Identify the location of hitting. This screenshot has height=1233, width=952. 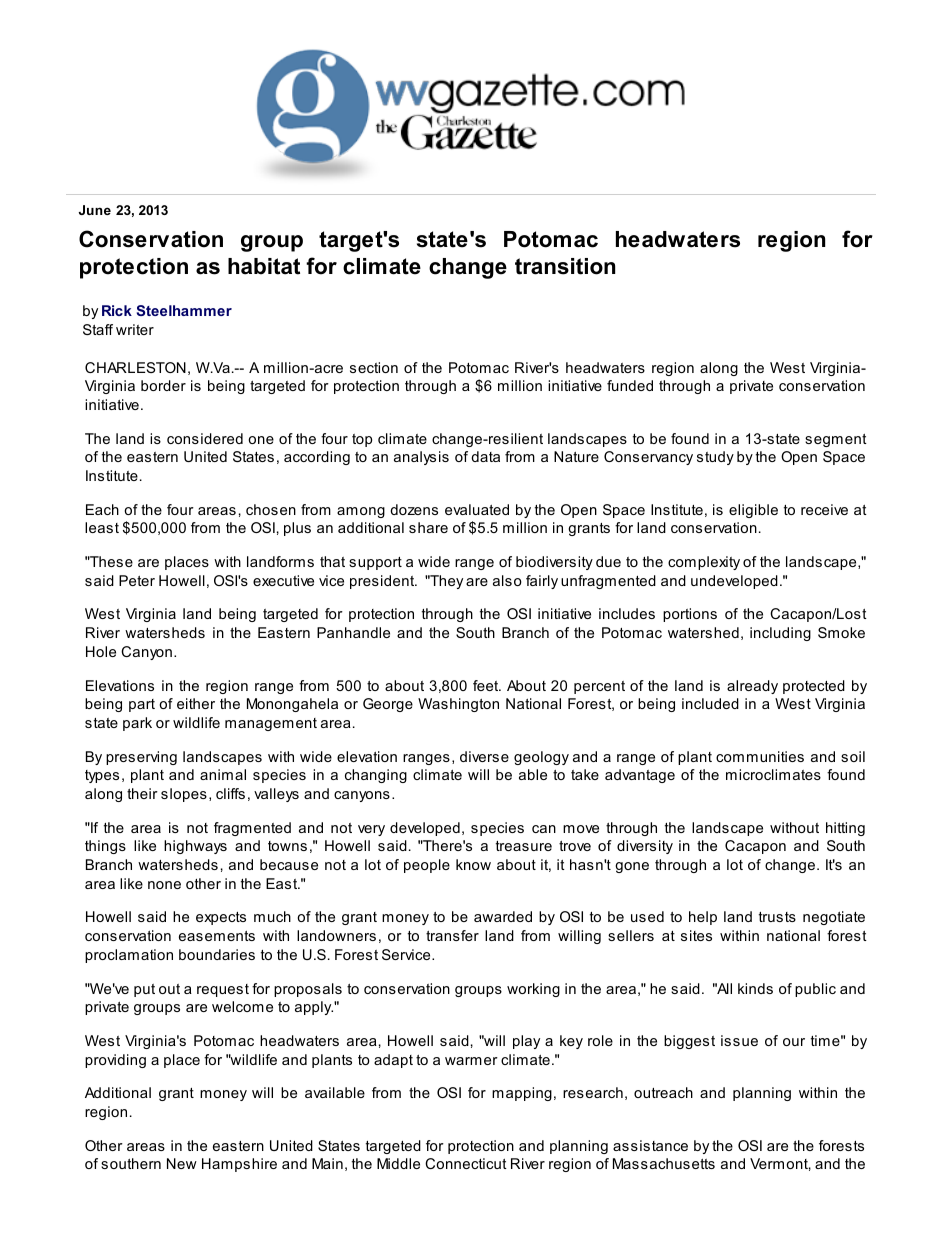
(845, 829).
